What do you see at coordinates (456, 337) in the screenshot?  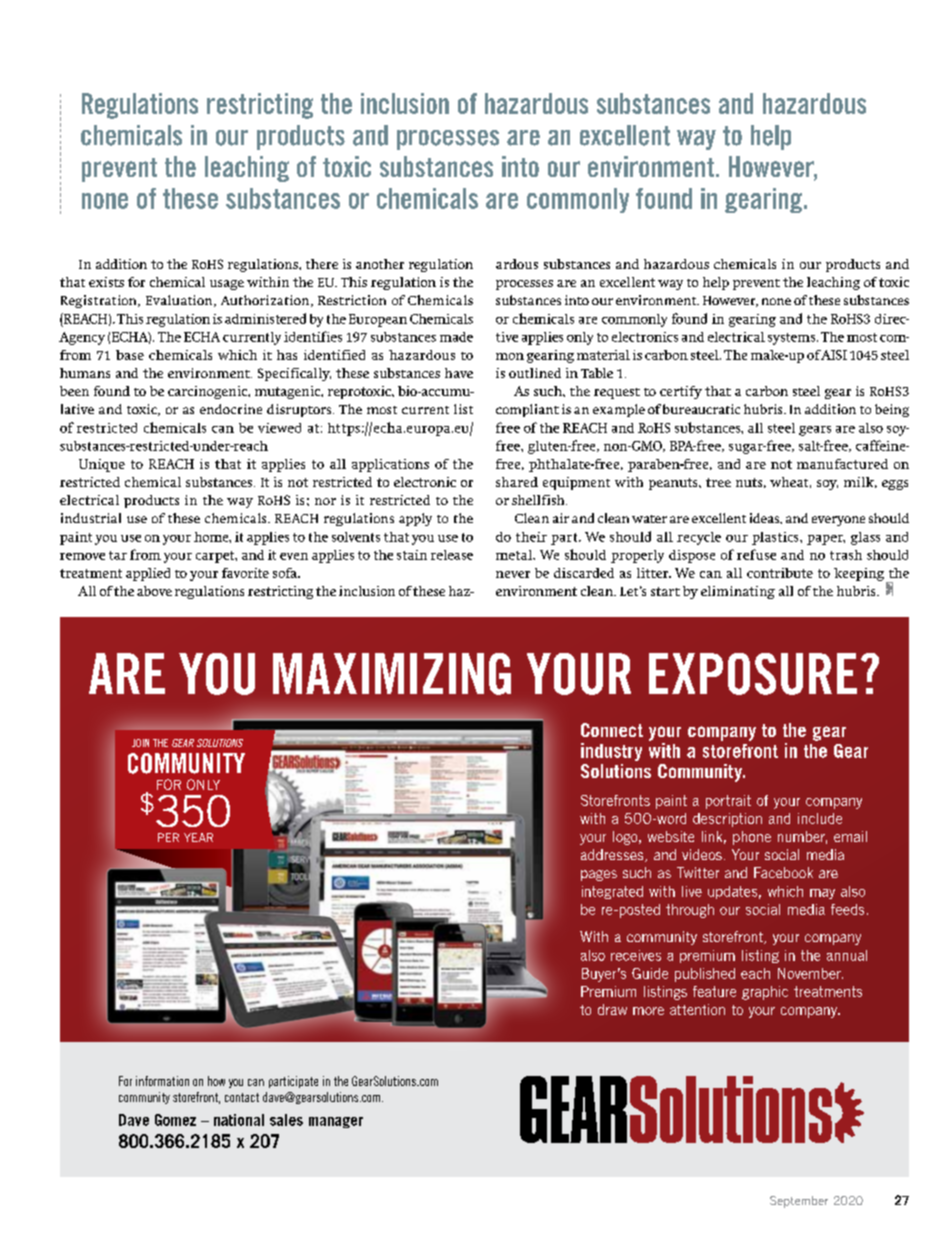 I see `made` at bounding box center [456, 337].
